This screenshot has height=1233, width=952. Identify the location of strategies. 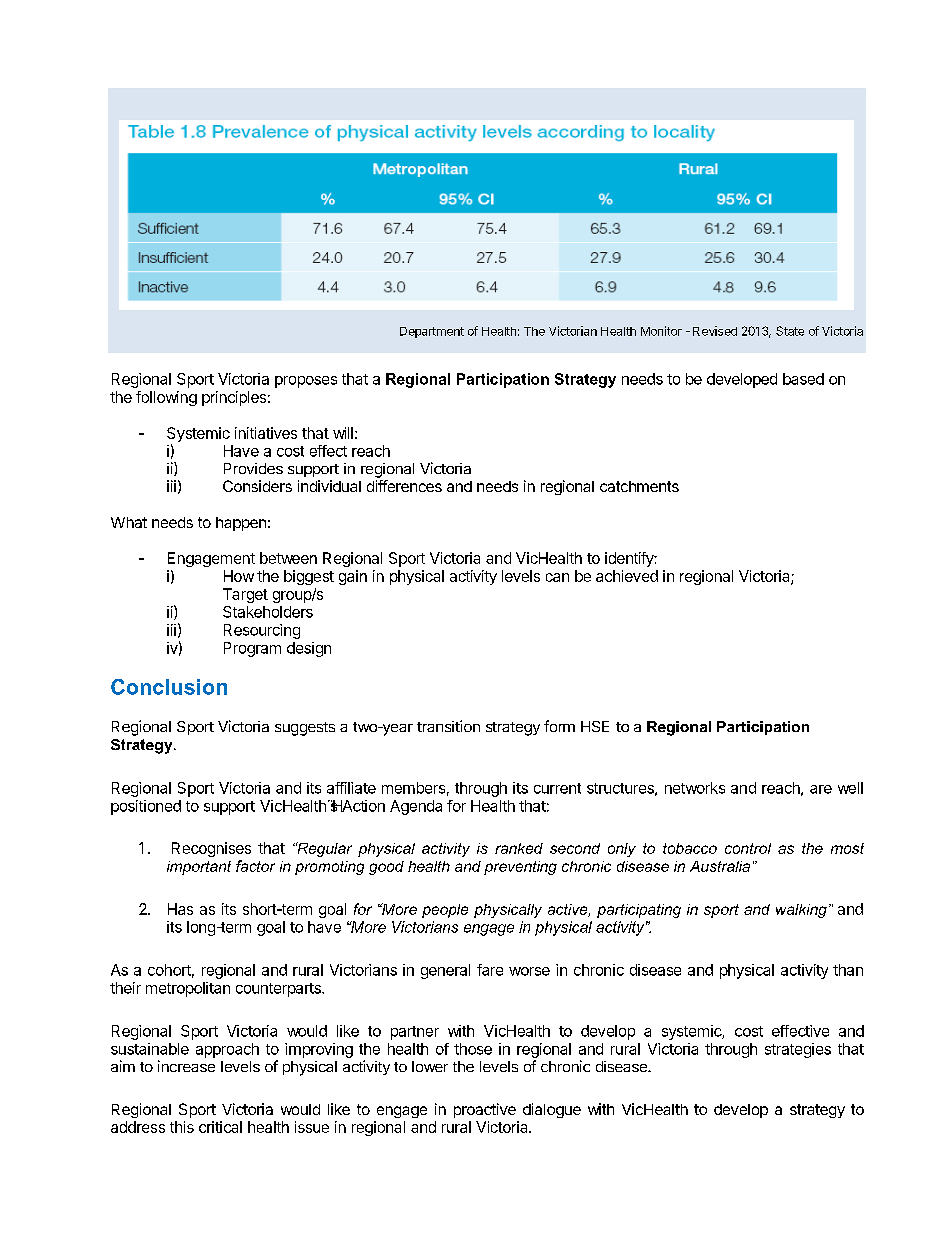
(798, 1050).
